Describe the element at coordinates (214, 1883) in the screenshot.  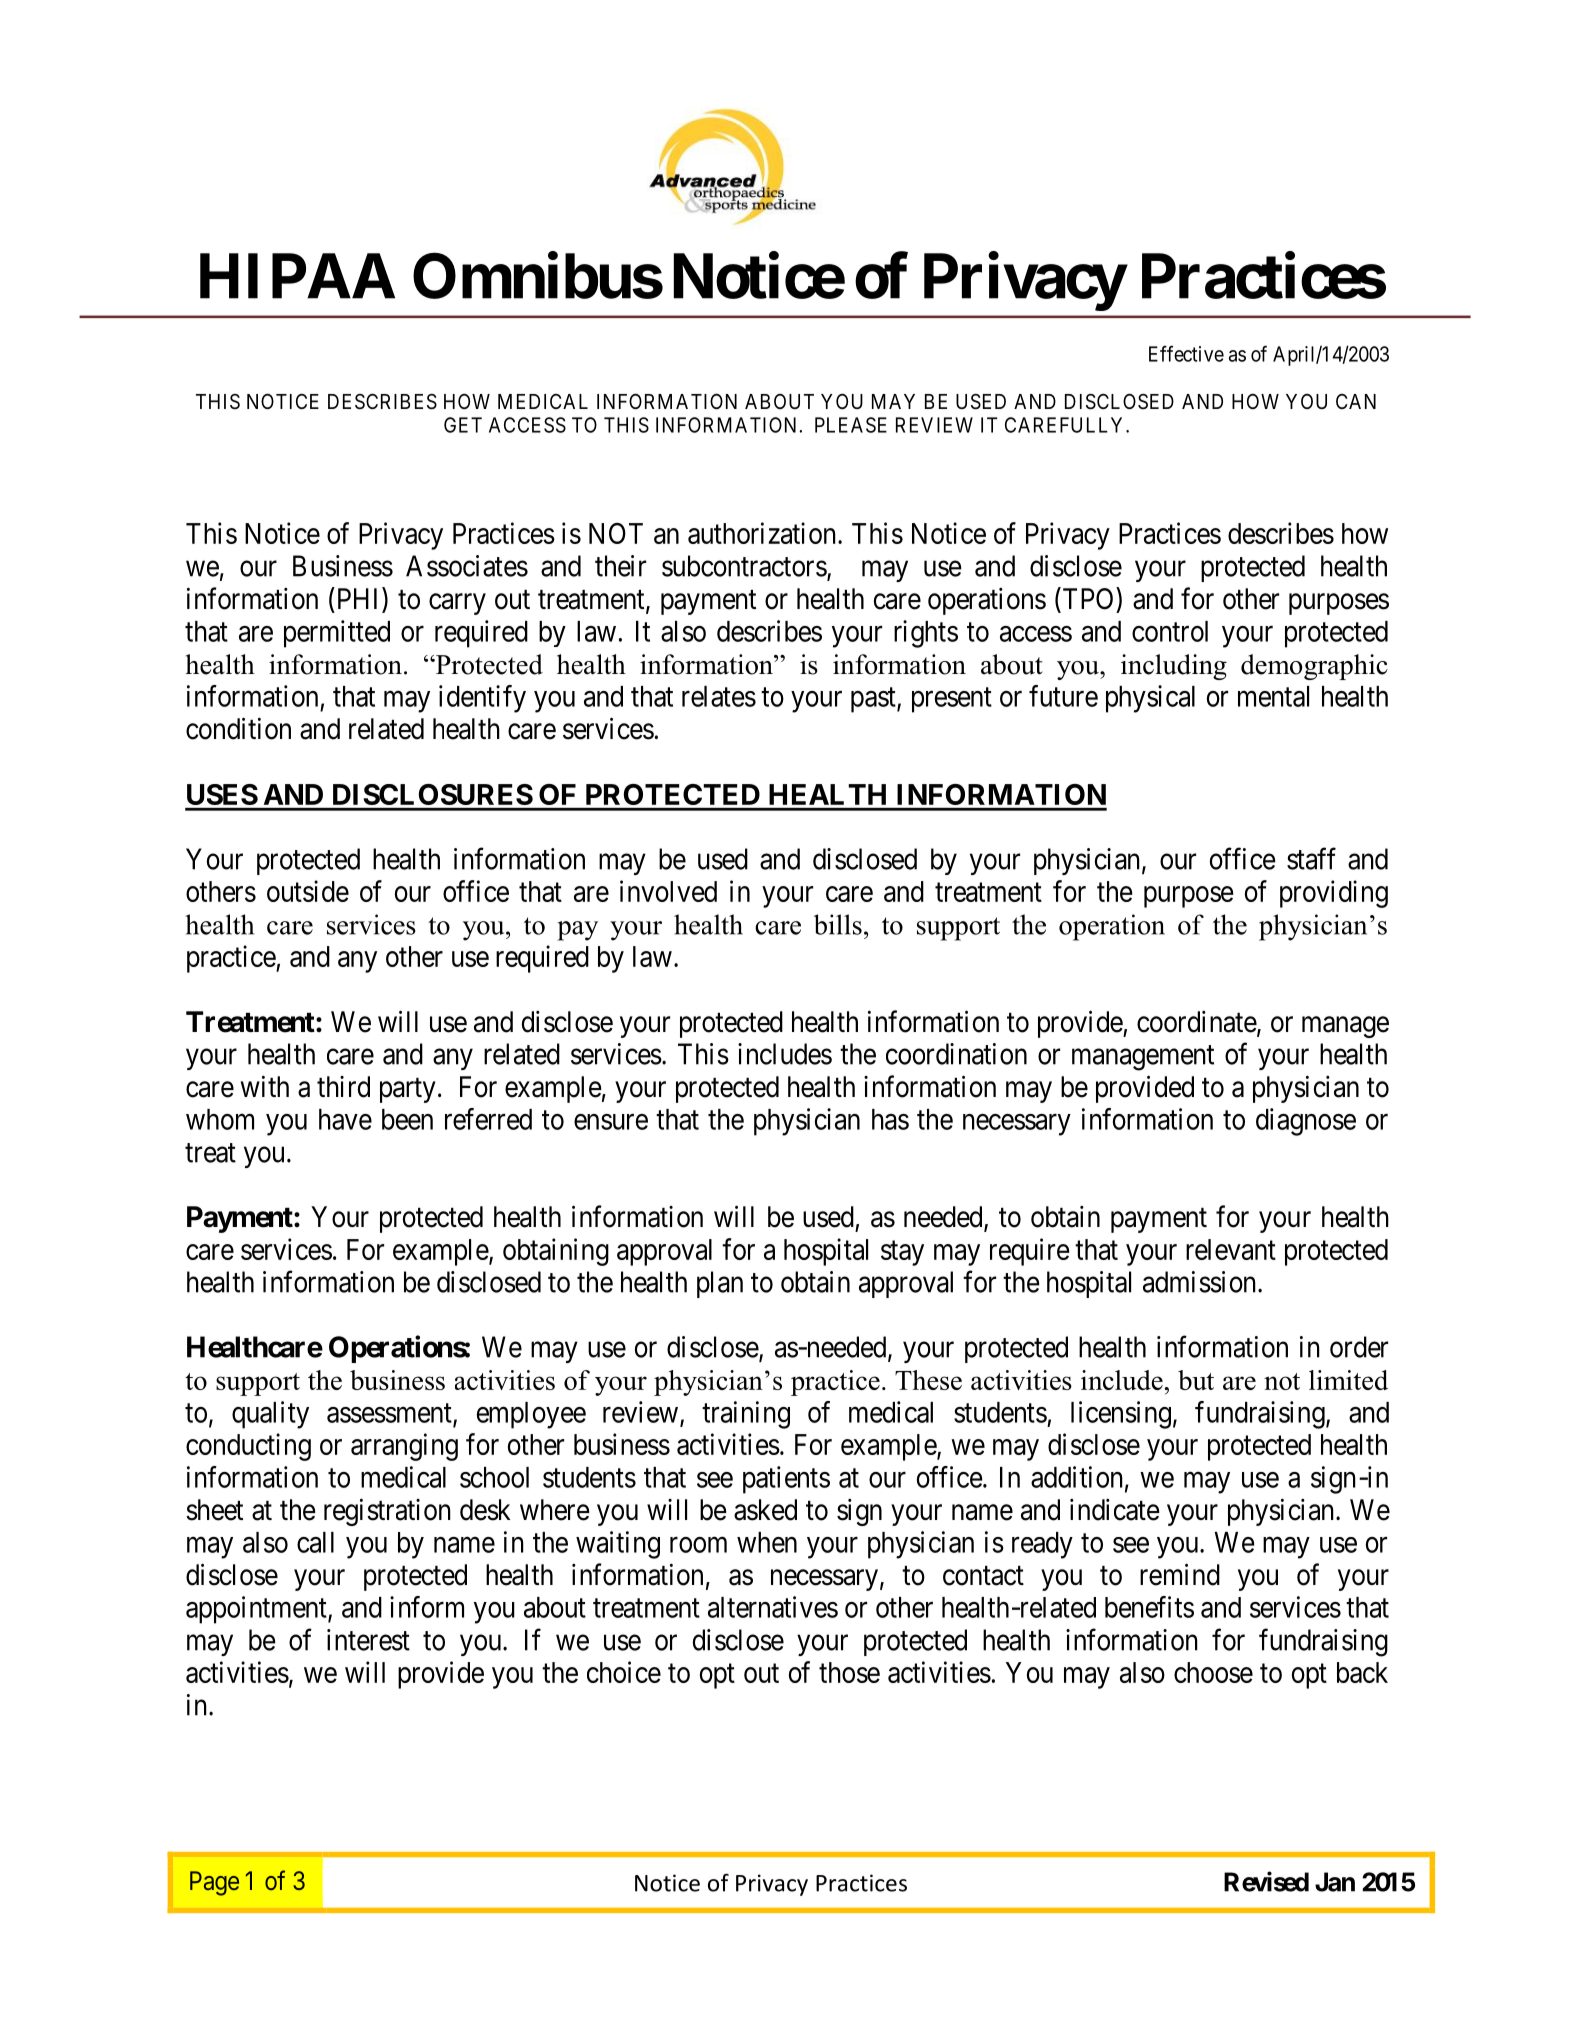
I see `Page` at that location.
